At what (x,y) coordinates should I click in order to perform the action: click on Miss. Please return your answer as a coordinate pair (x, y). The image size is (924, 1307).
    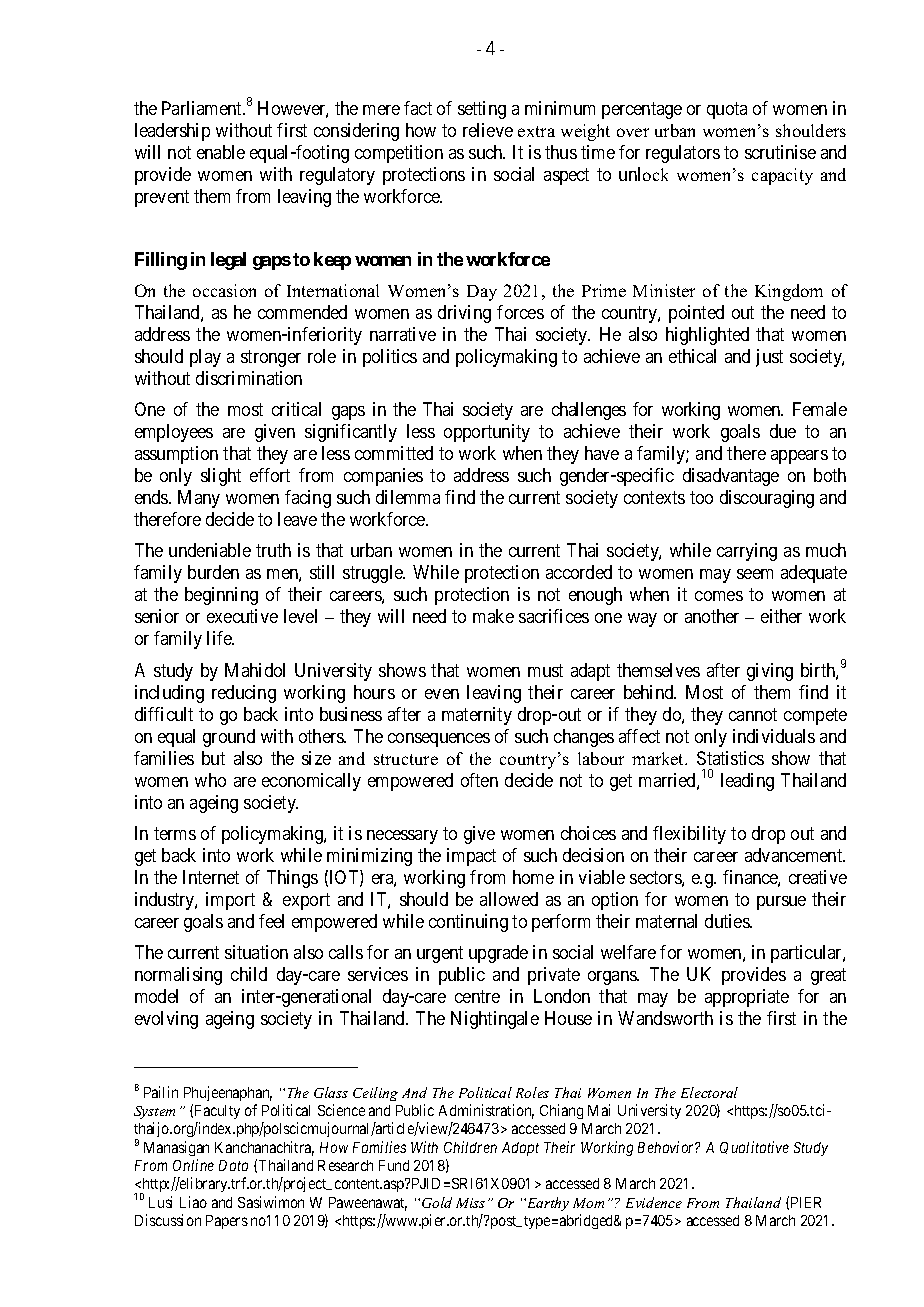
    Looking at the image, I should click on (470, 1203).
